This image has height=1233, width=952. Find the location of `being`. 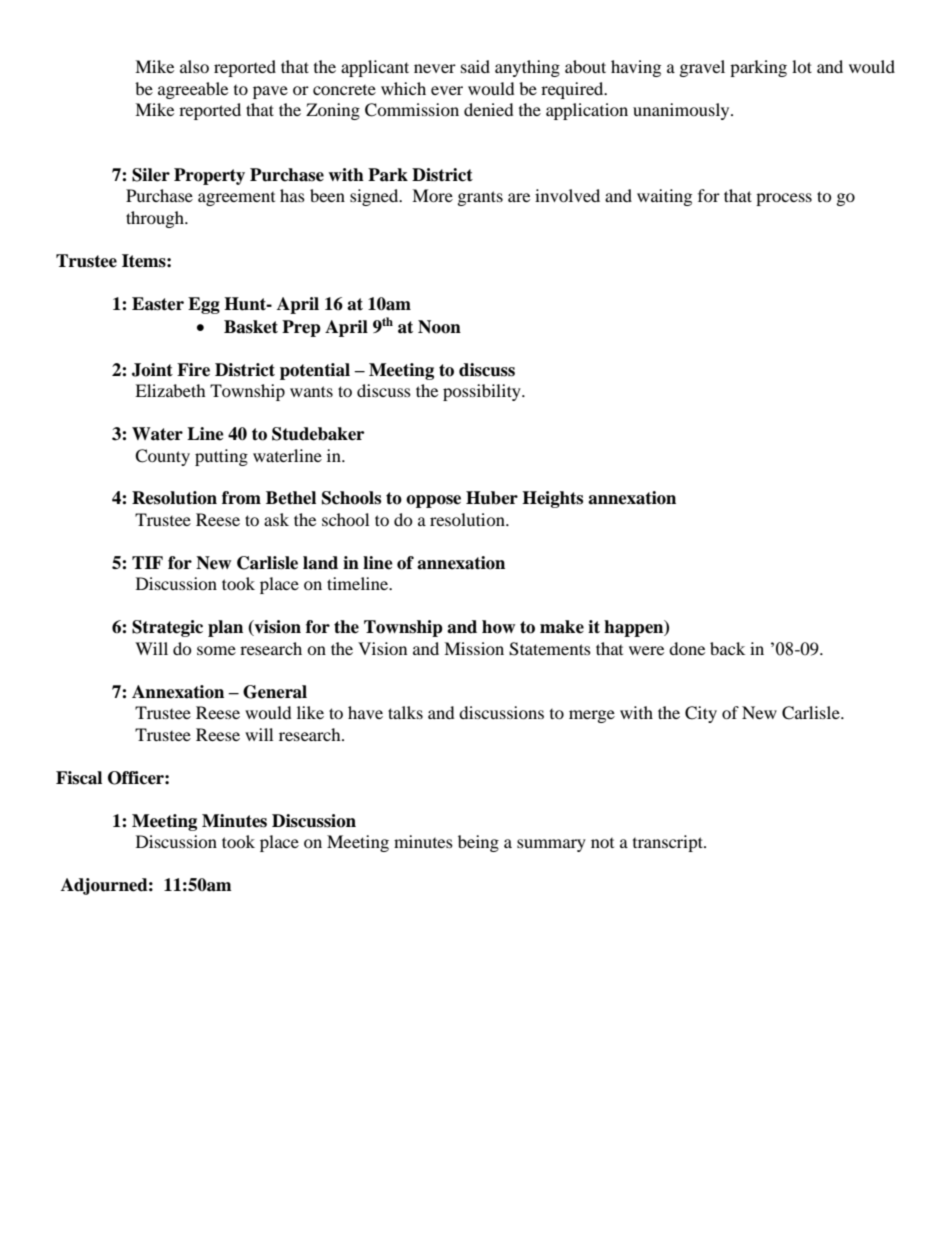

being is located at coordinates (478, 843).
